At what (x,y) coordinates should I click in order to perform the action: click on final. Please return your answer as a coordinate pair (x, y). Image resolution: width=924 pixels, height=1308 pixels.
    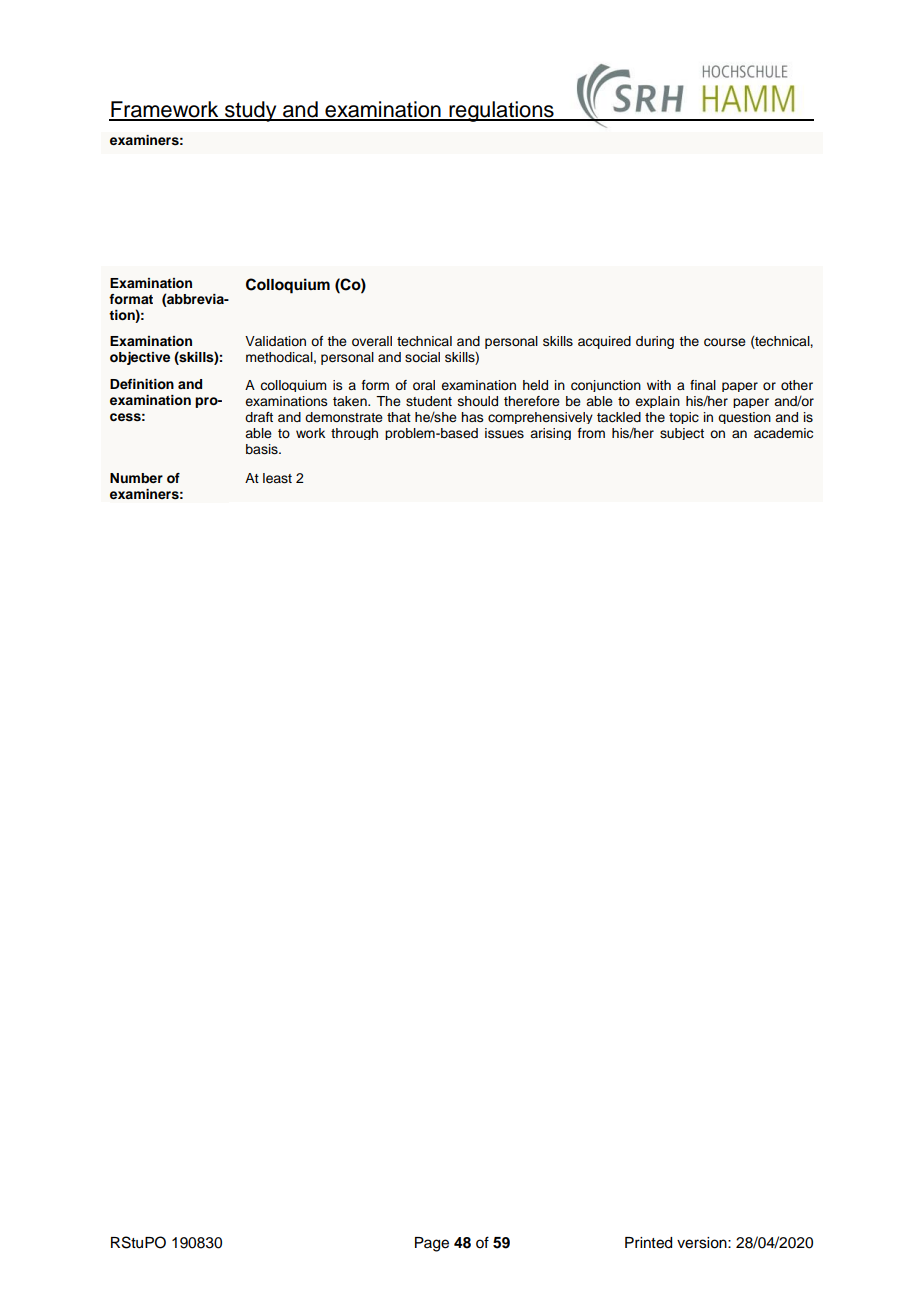
    Looking at the image, I should click on (703, 385).
